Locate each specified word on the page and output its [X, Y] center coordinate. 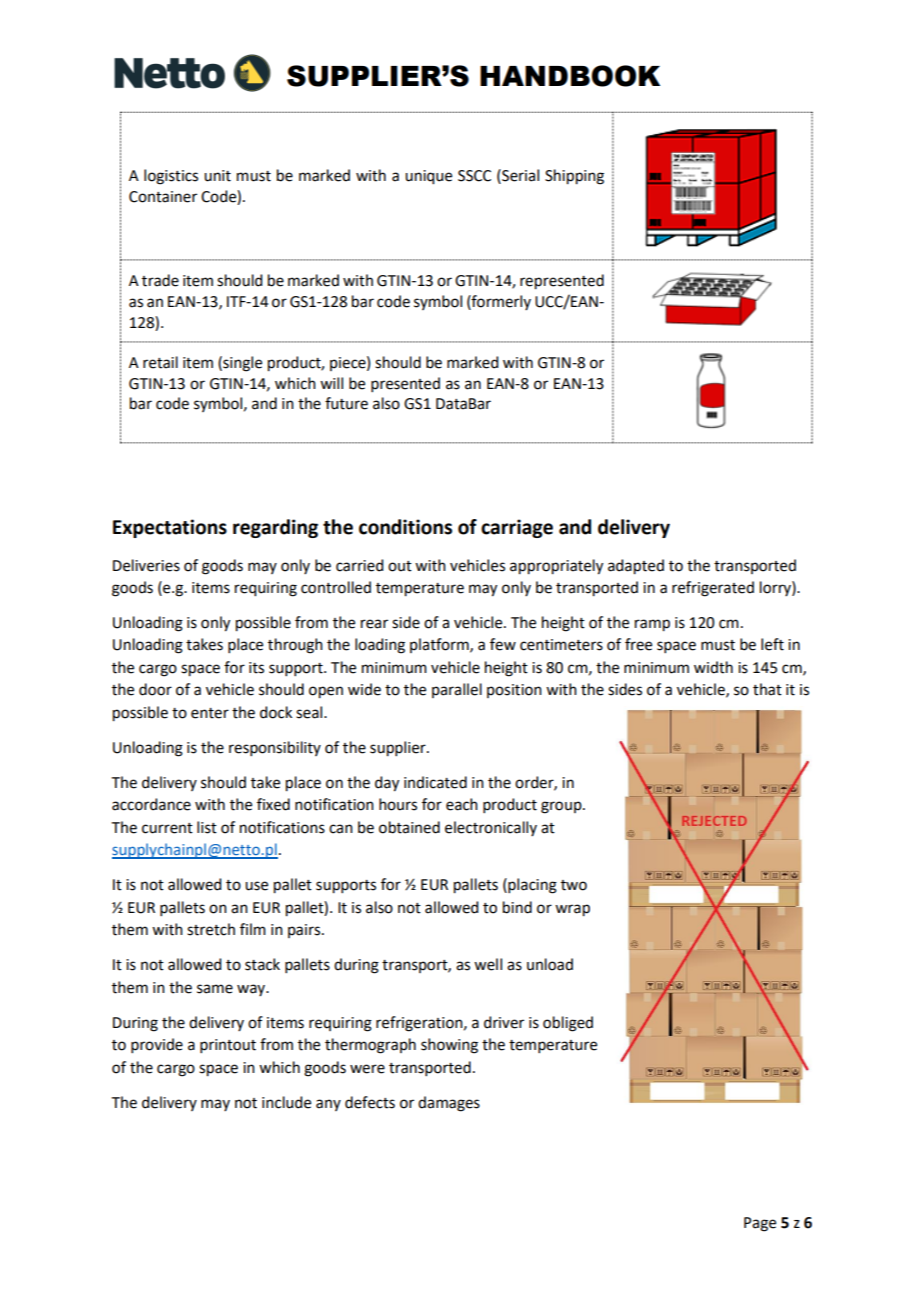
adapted [636, 567]
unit [217, 176]
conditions [405, 527]
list [207, 827]
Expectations [170, 528]
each [462, 804]
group [562, 807]
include [286, 1102]
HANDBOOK [570, 76]
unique [428, 177]
